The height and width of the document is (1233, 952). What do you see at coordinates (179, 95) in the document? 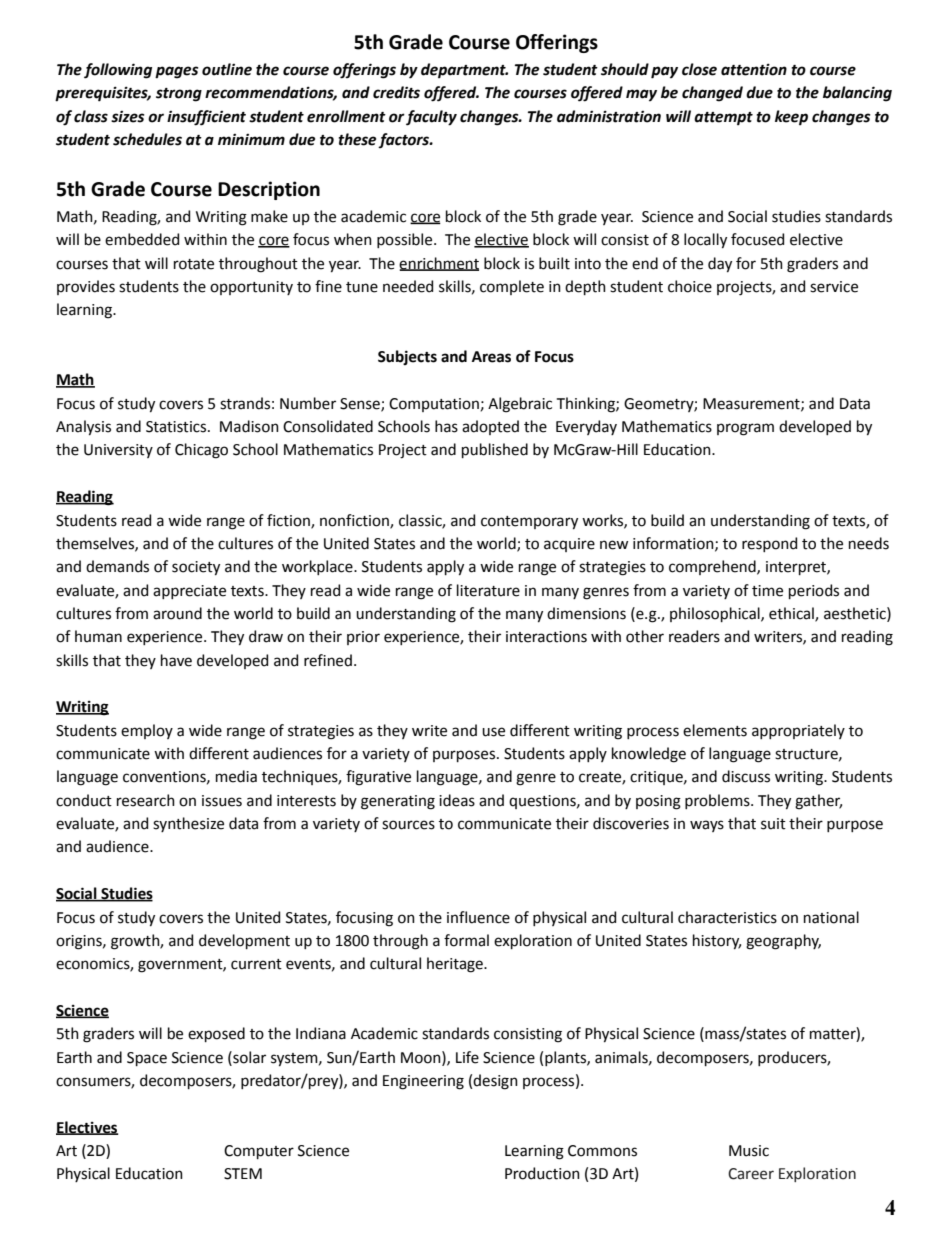
I see `strong` at bounding box center [179, 95].
